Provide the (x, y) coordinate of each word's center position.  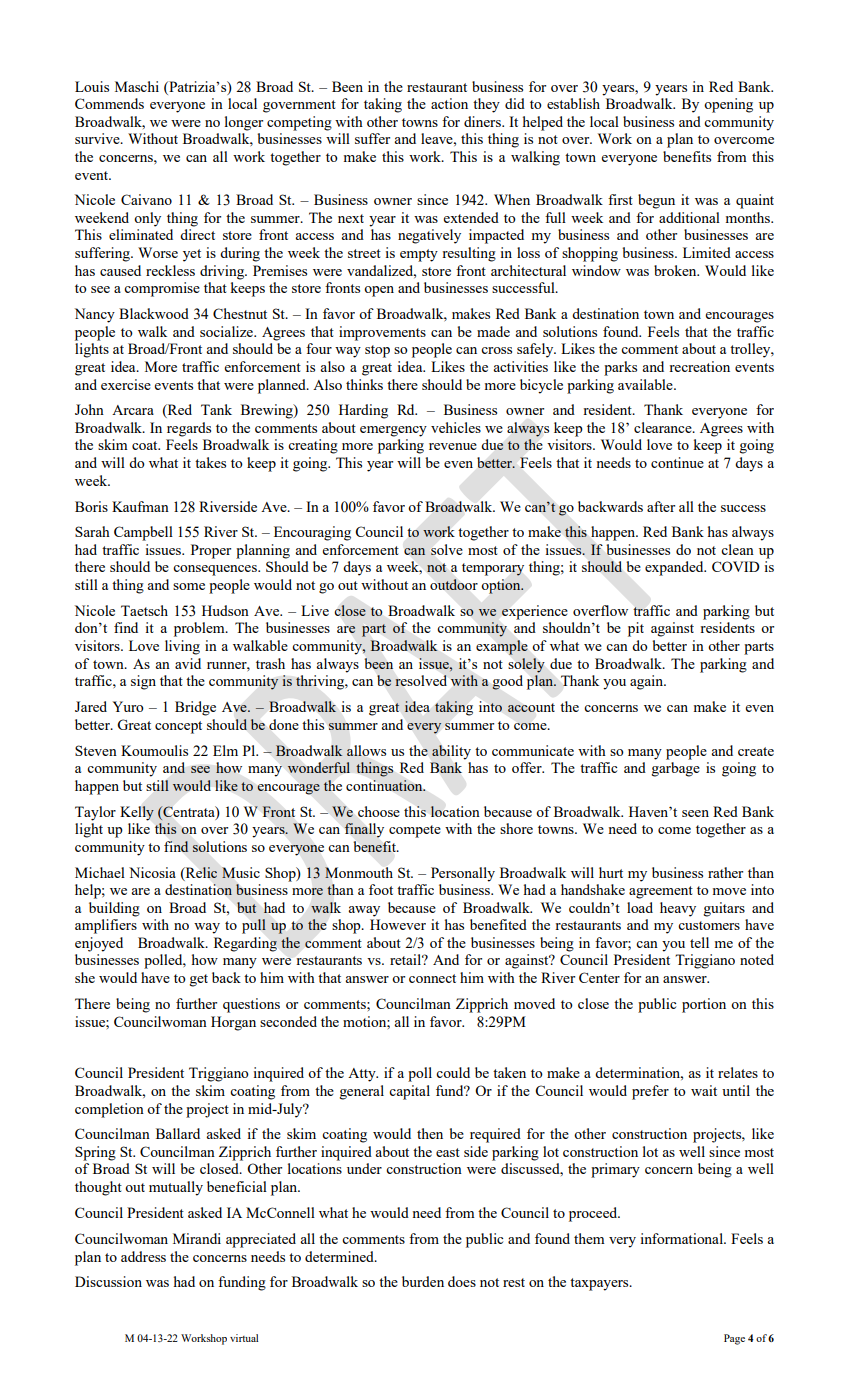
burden (423, 1281)
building (114, 909)
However (398, 924)
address (143, 1256)
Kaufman (140, 506)
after (661, 506)
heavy (678, 909)
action (449, 103)
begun (656, 201)
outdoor (454, 584)
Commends (109, 103)
